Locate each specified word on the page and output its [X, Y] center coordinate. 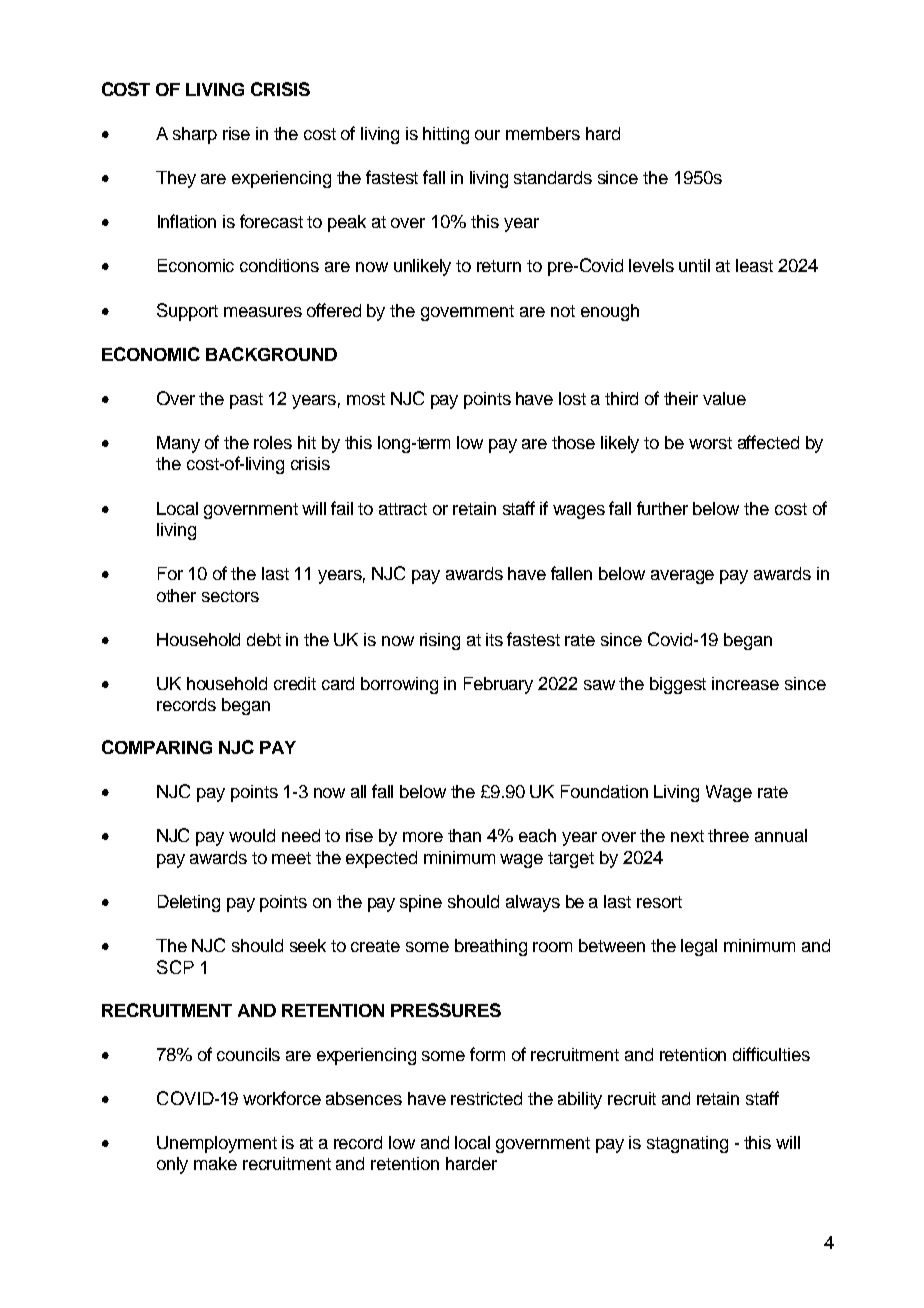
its [494, 639]
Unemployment [217, 1144]
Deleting [189, 903]
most [366, 399]
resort [659, 902]
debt [264, 639]
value [724, 398]
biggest [678, 685]
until [694, 265]
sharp [195, 135]
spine [421, 903]
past [246, 401]
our [487, 135]
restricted [486, 1098]
